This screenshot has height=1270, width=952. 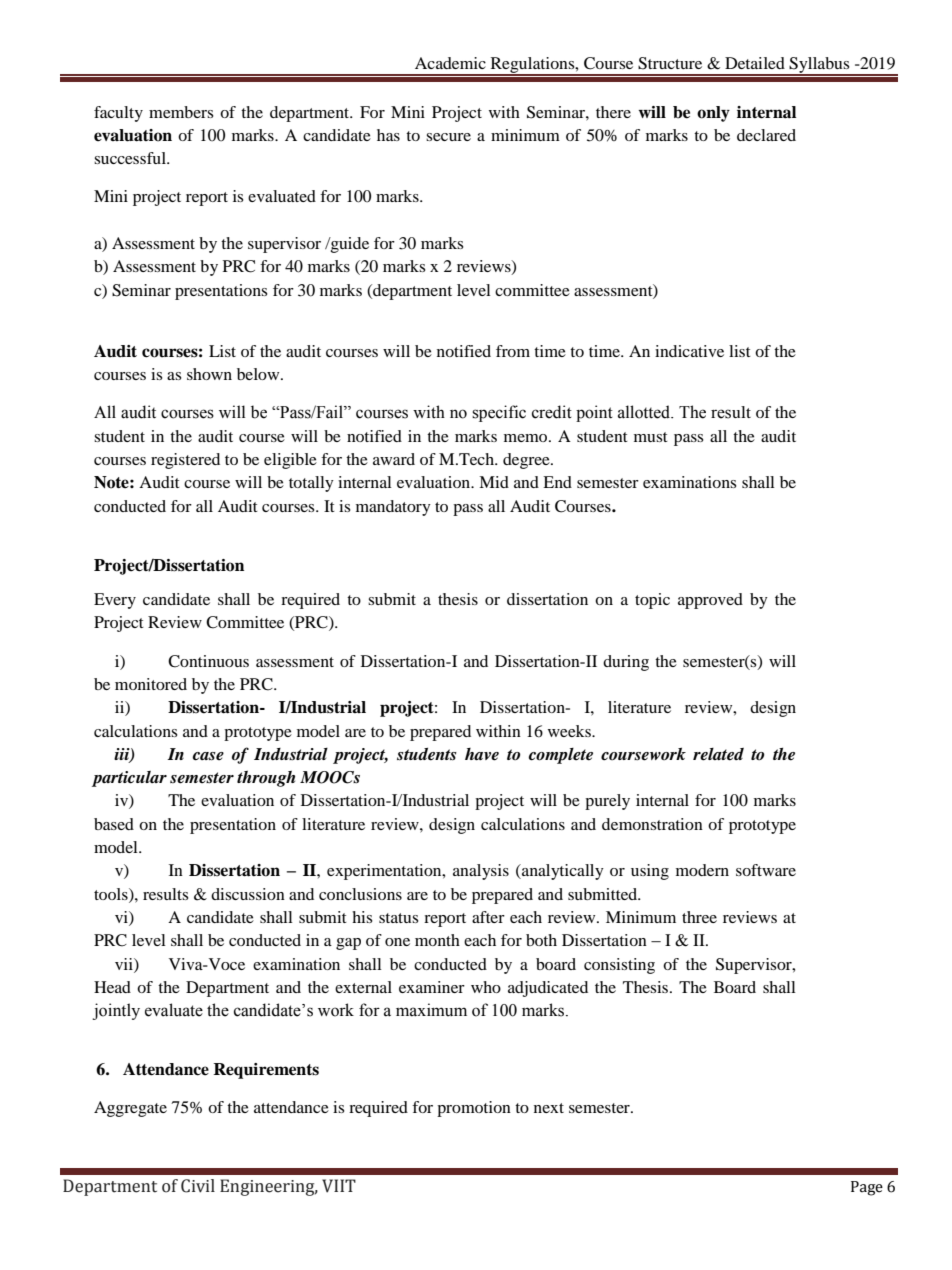 I want to click on during, so click(x=626, y=663).
